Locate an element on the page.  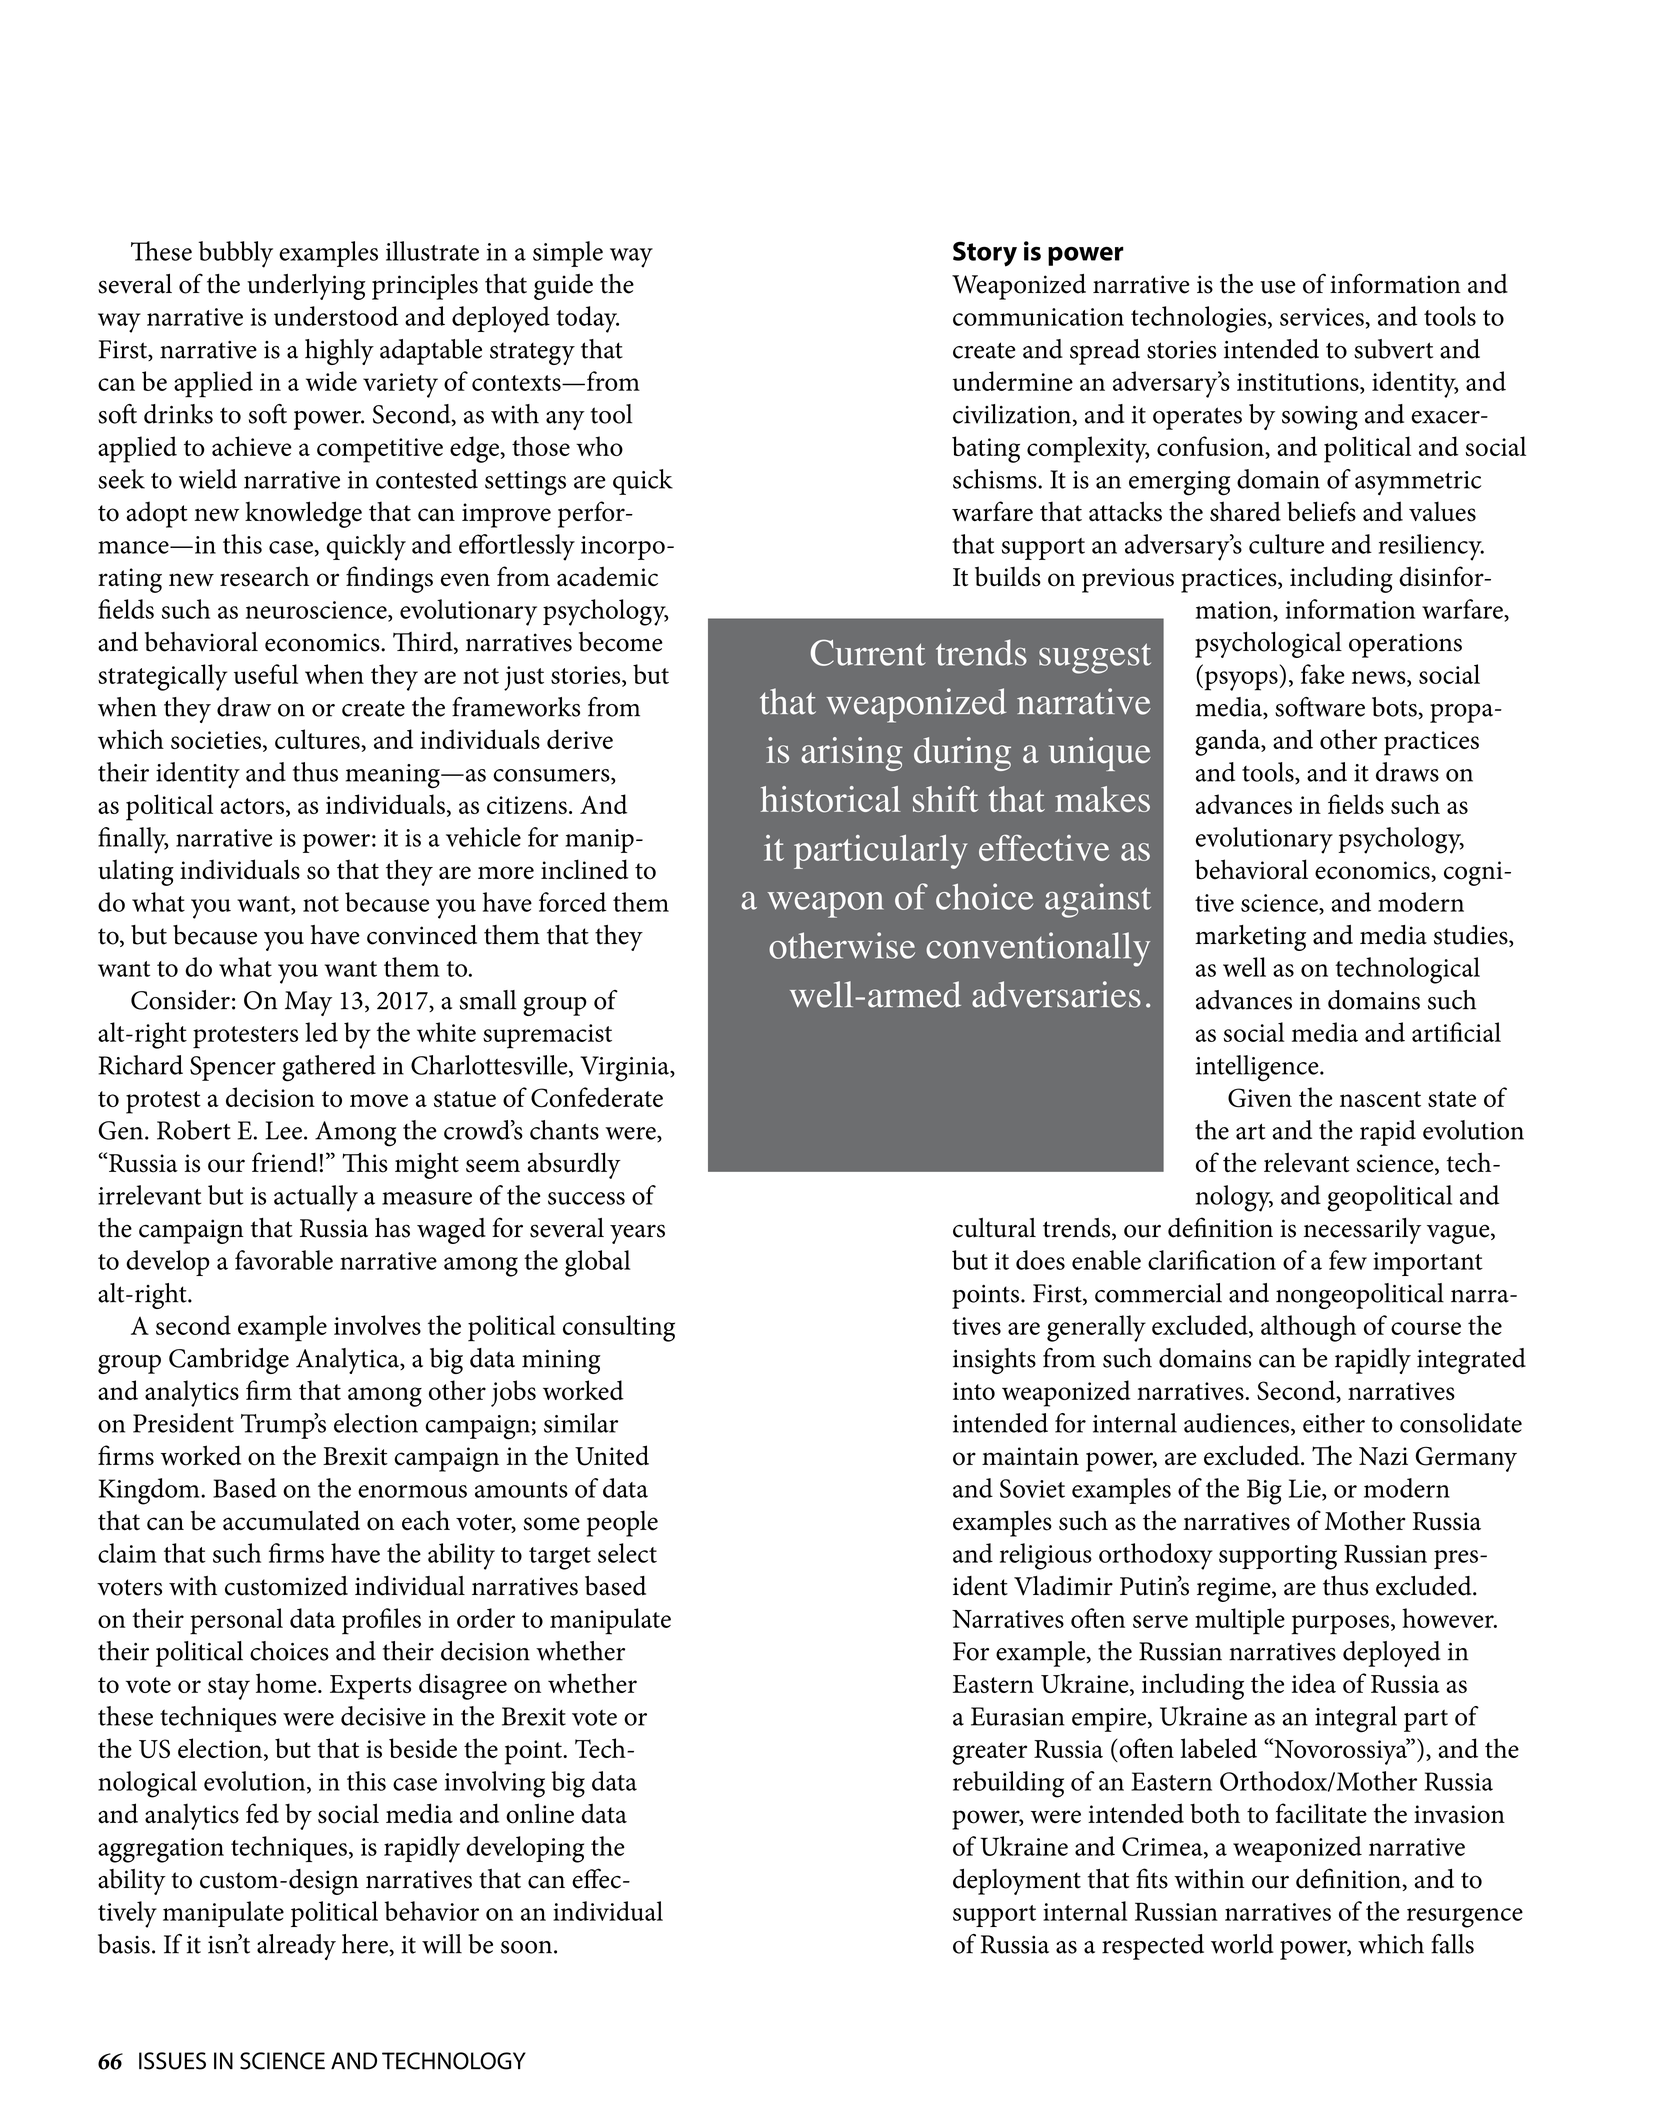
years is located at coordinates (637, 1234).
